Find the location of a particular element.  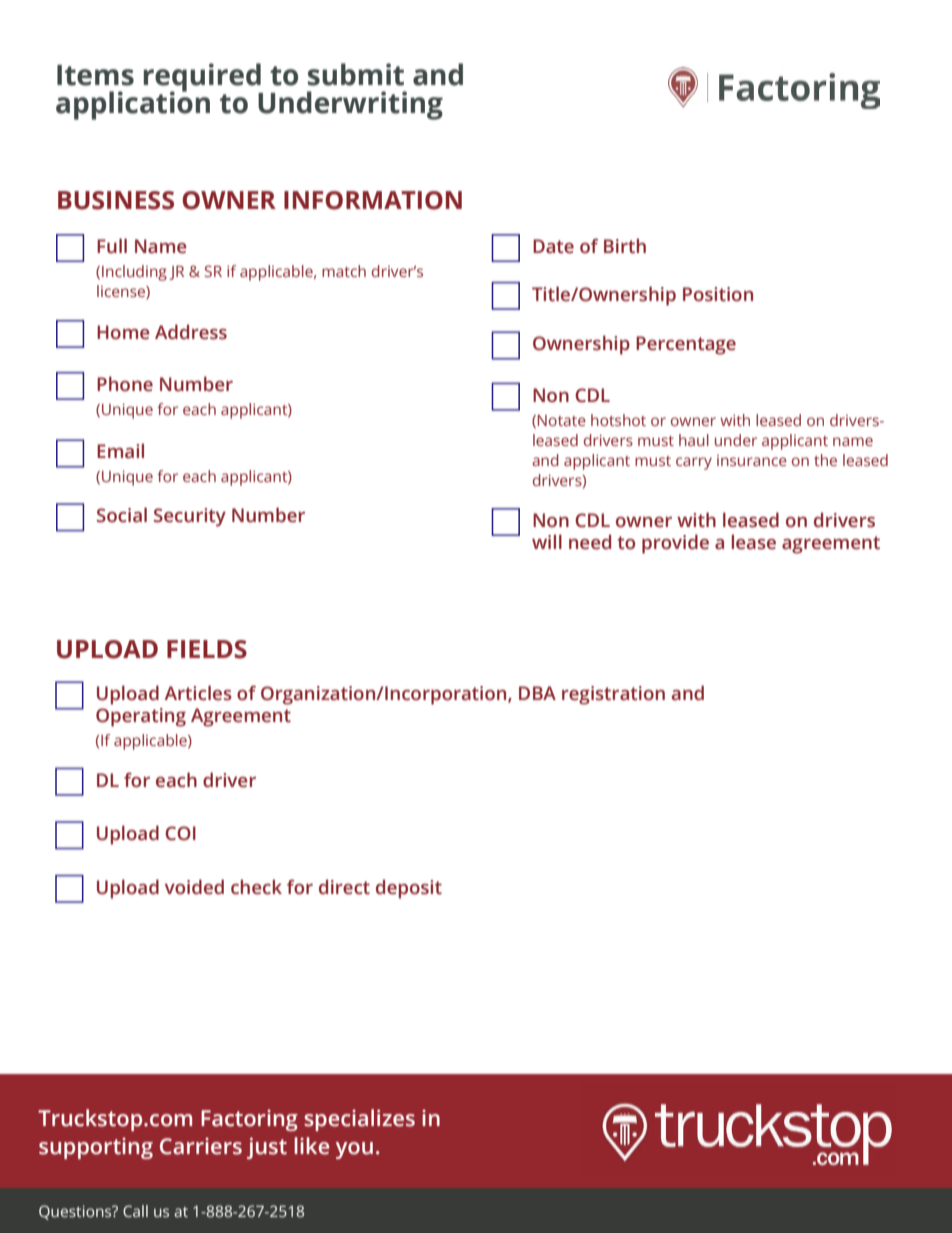

registration is located at coordinates (613, 695).
